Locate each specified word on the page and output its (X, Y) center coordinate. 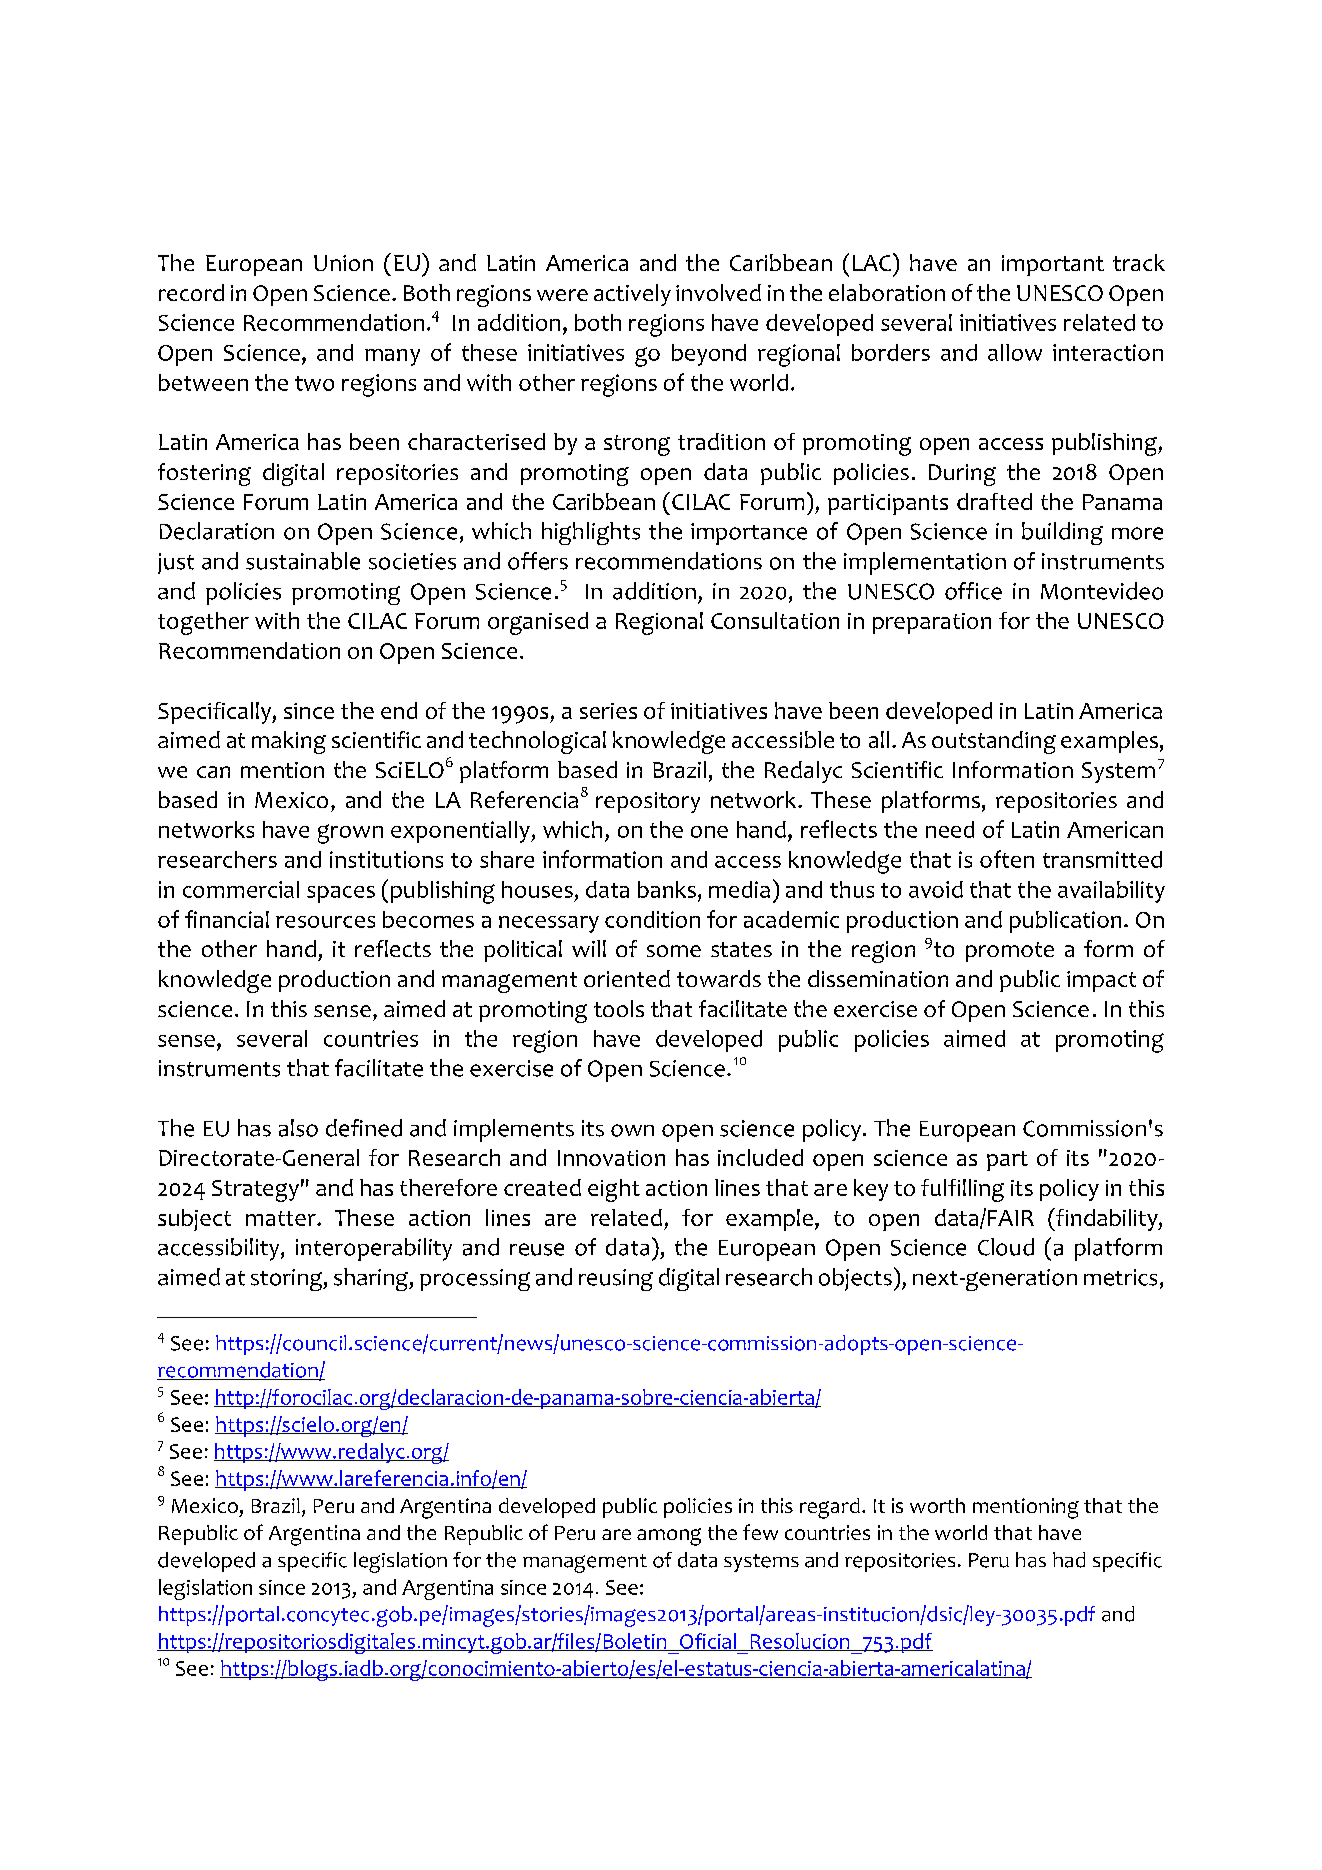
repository (648, 802)
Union (343, 263)
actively (632, 295)
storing (287, 1280)
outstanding (994, 742)
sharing (372, 1279)
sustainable (303, 561)
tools (619, 1008)
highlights (591, 533)
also (298, 1128)
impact (1101, 981)
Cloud (1006, 1247)
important (1053, 265)
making (289, 742)
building (1062, 533)
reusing (616, 1280)
